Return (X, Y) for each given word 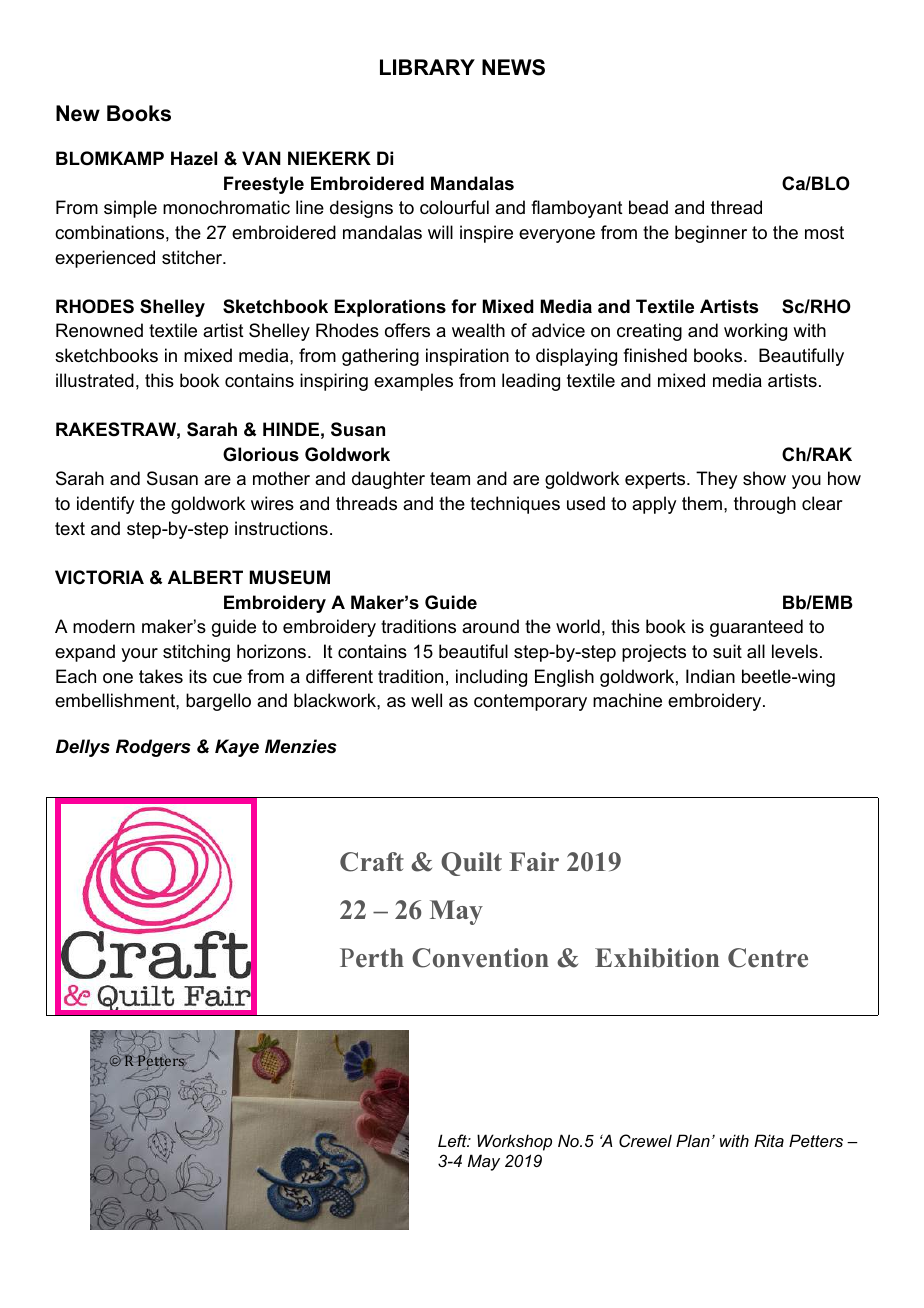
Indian (710, 676)
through (765, 505)
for (464, 306)
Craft (372, 862)
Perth (372, 958)
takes (161, 676)
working (755, 332)
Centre (768, 958)
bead (648, 207)
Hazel (194, 158)
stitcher (193, 257)
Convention (480, 958)
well (426, 700)
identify (105, 505)
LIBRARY (427, 67)
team (450, 479)
